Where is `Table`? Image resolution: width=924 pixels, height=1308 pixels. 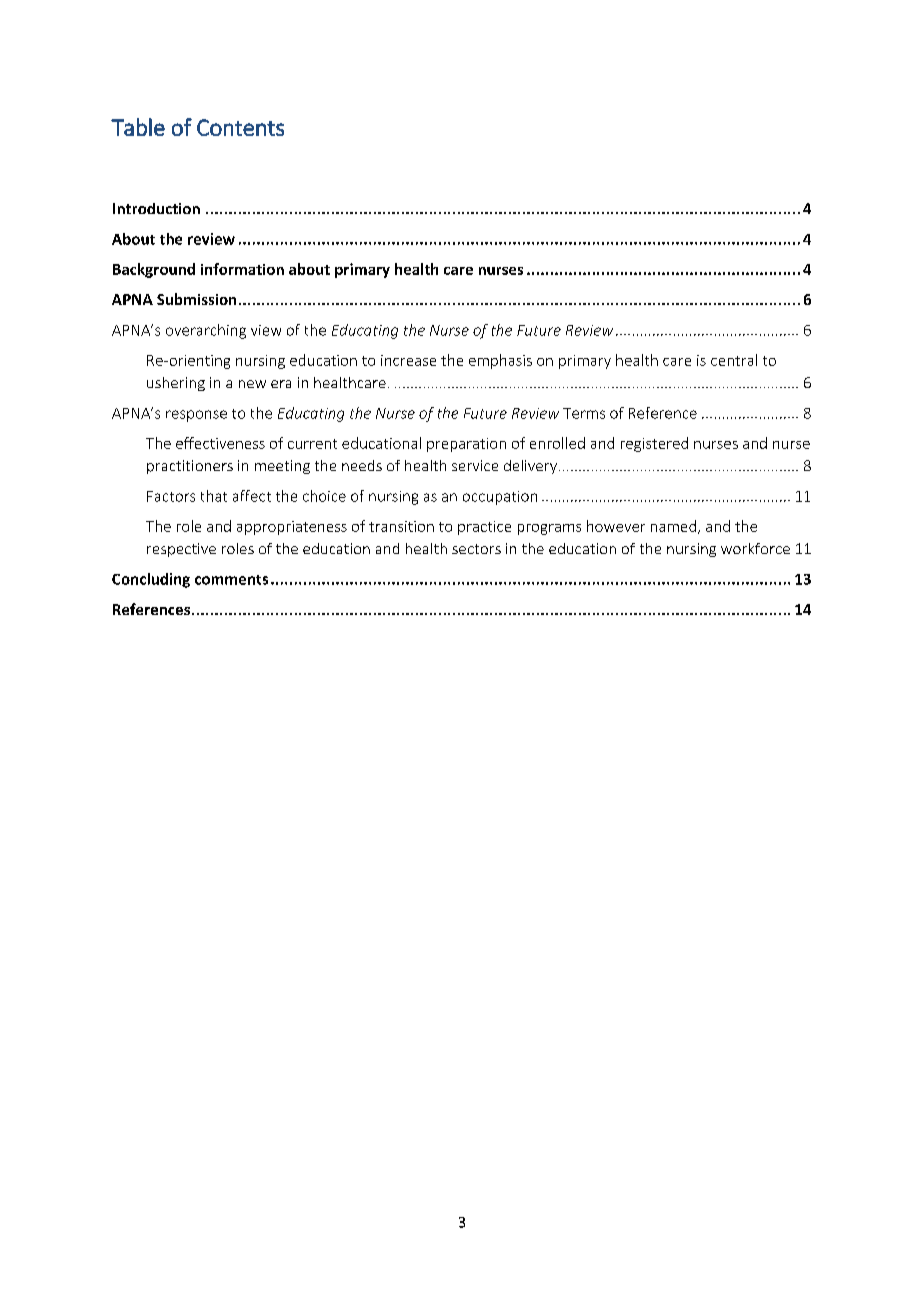
Table is located at coordinates (138, 127).
